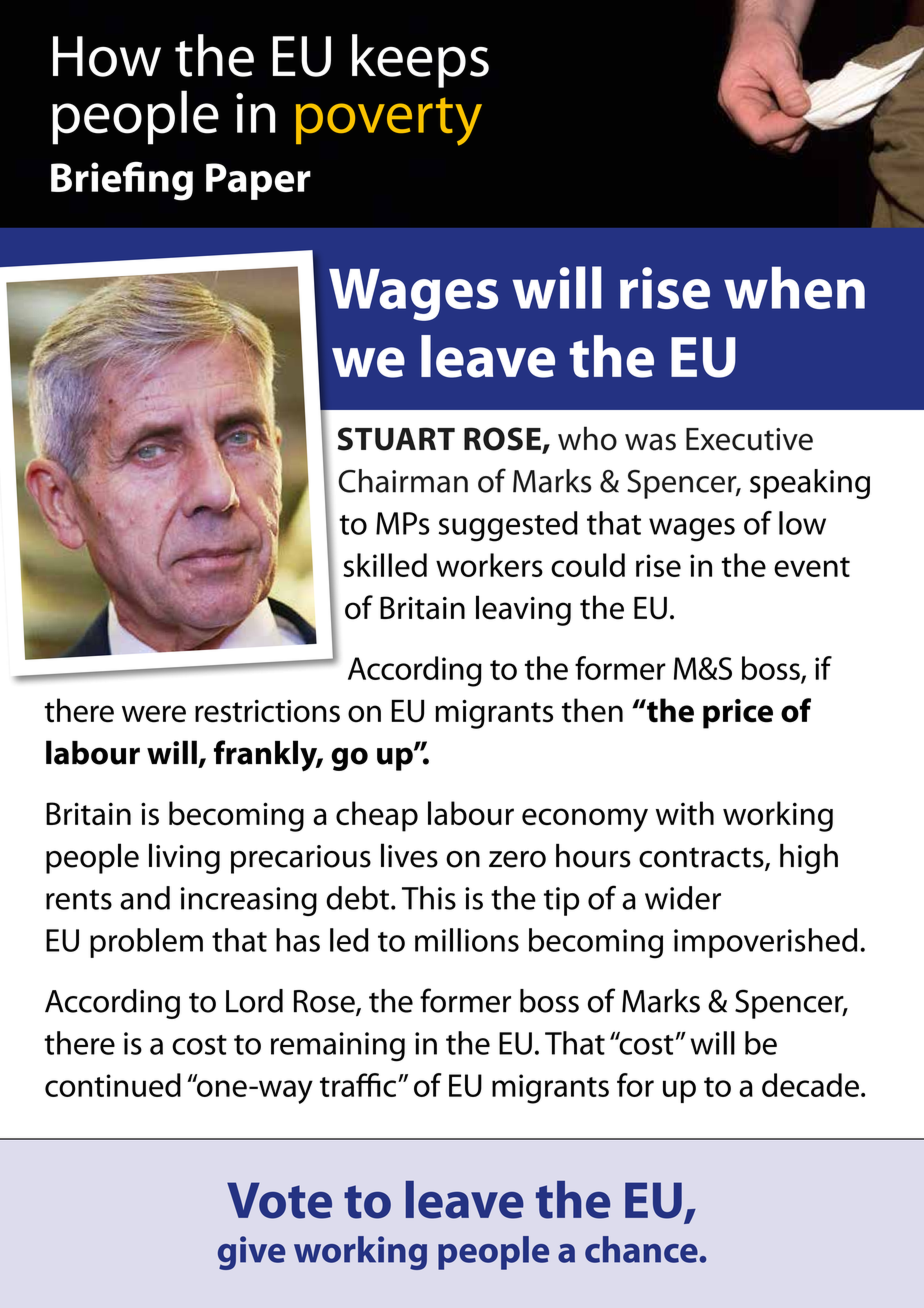 The height and width of the screenshot is (1308, 924). Describe the element at coordinates (523, 610) in the screenshot. I see `leaving` at that location.
